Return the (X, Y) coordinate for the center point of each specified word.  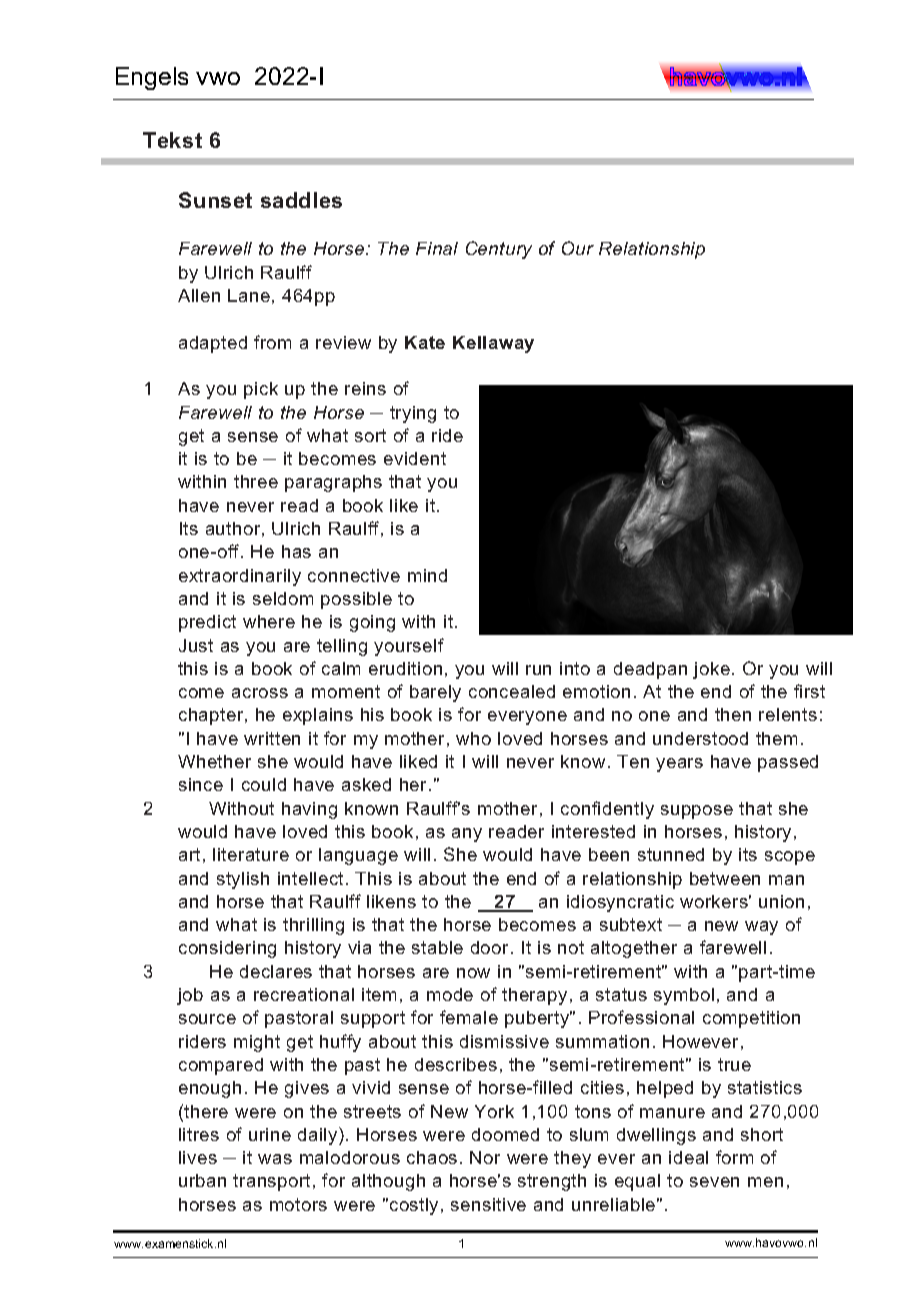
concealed (512, 691)
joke (711, 670)
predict (207, 623)
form (734, 1157)
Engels (152, 78)
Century (499, 250)
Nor (485, 1157)
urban (202, 1180)
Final (437, 248)
